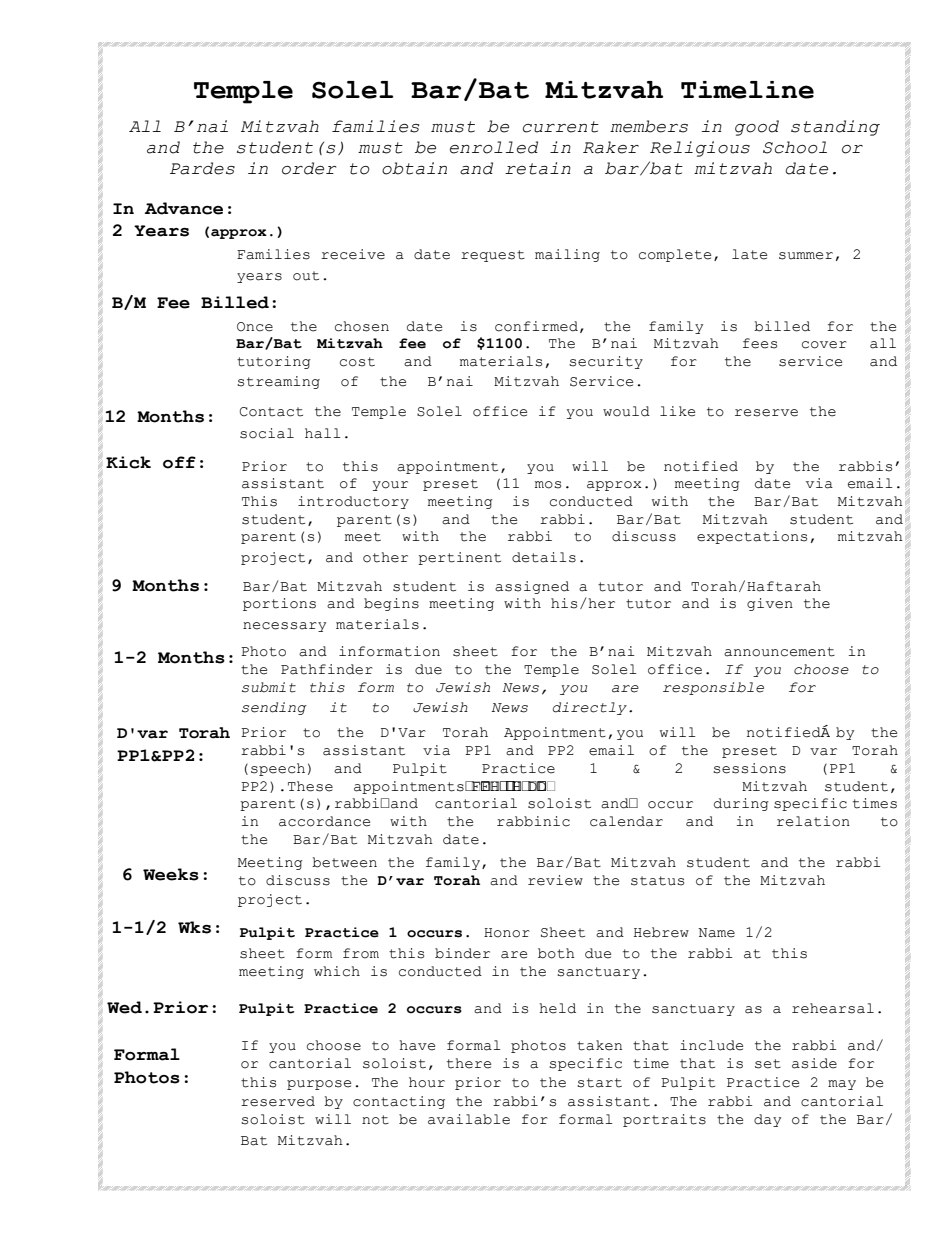 The width and height of the document is (952, 1233). I want to click on purpose, so click(319, 1085).
